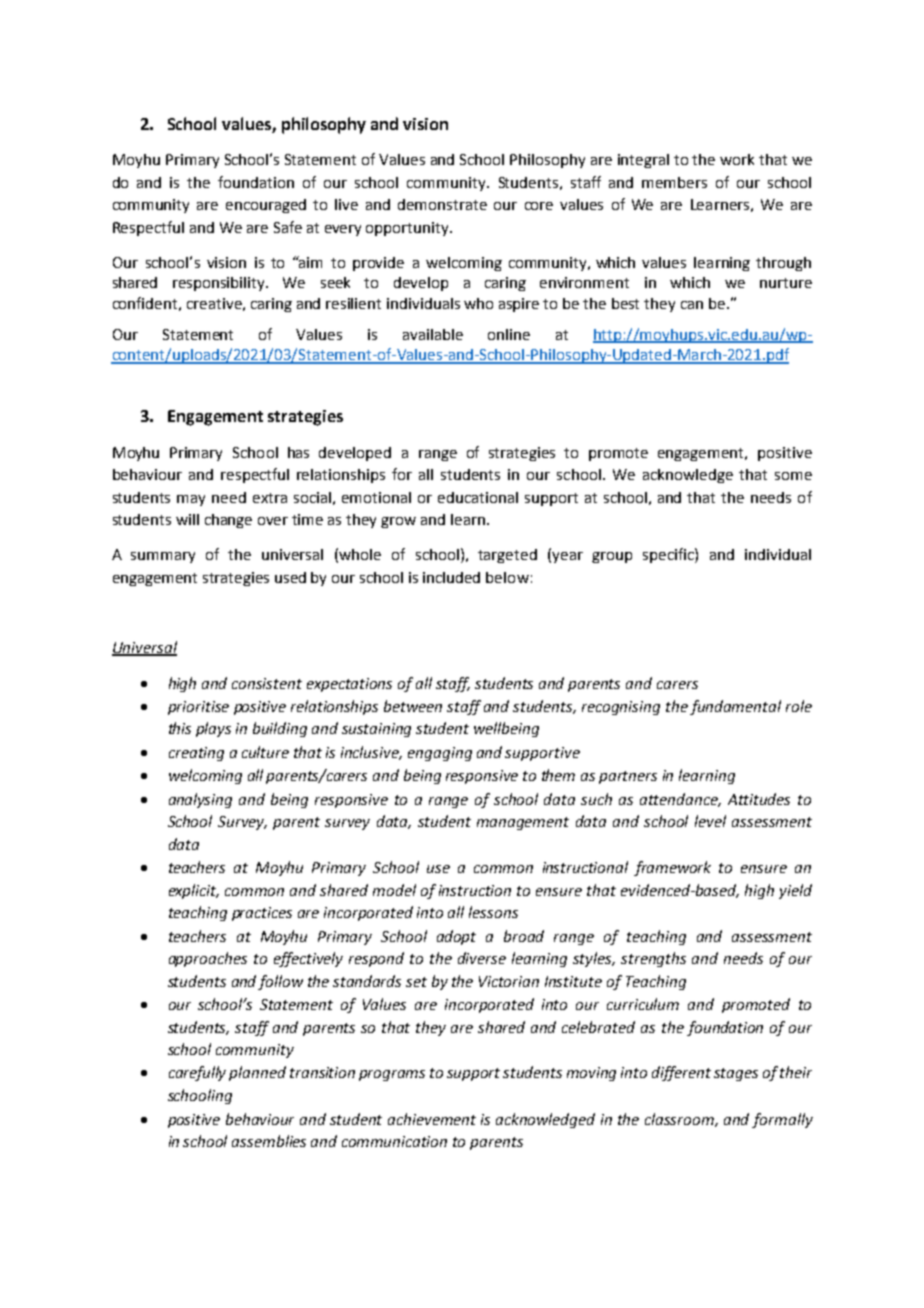 This page has height=1308, width=924. What do you see at coordinates (413, 706) in the page?
I see `between` at bounding box center [413, 706].
